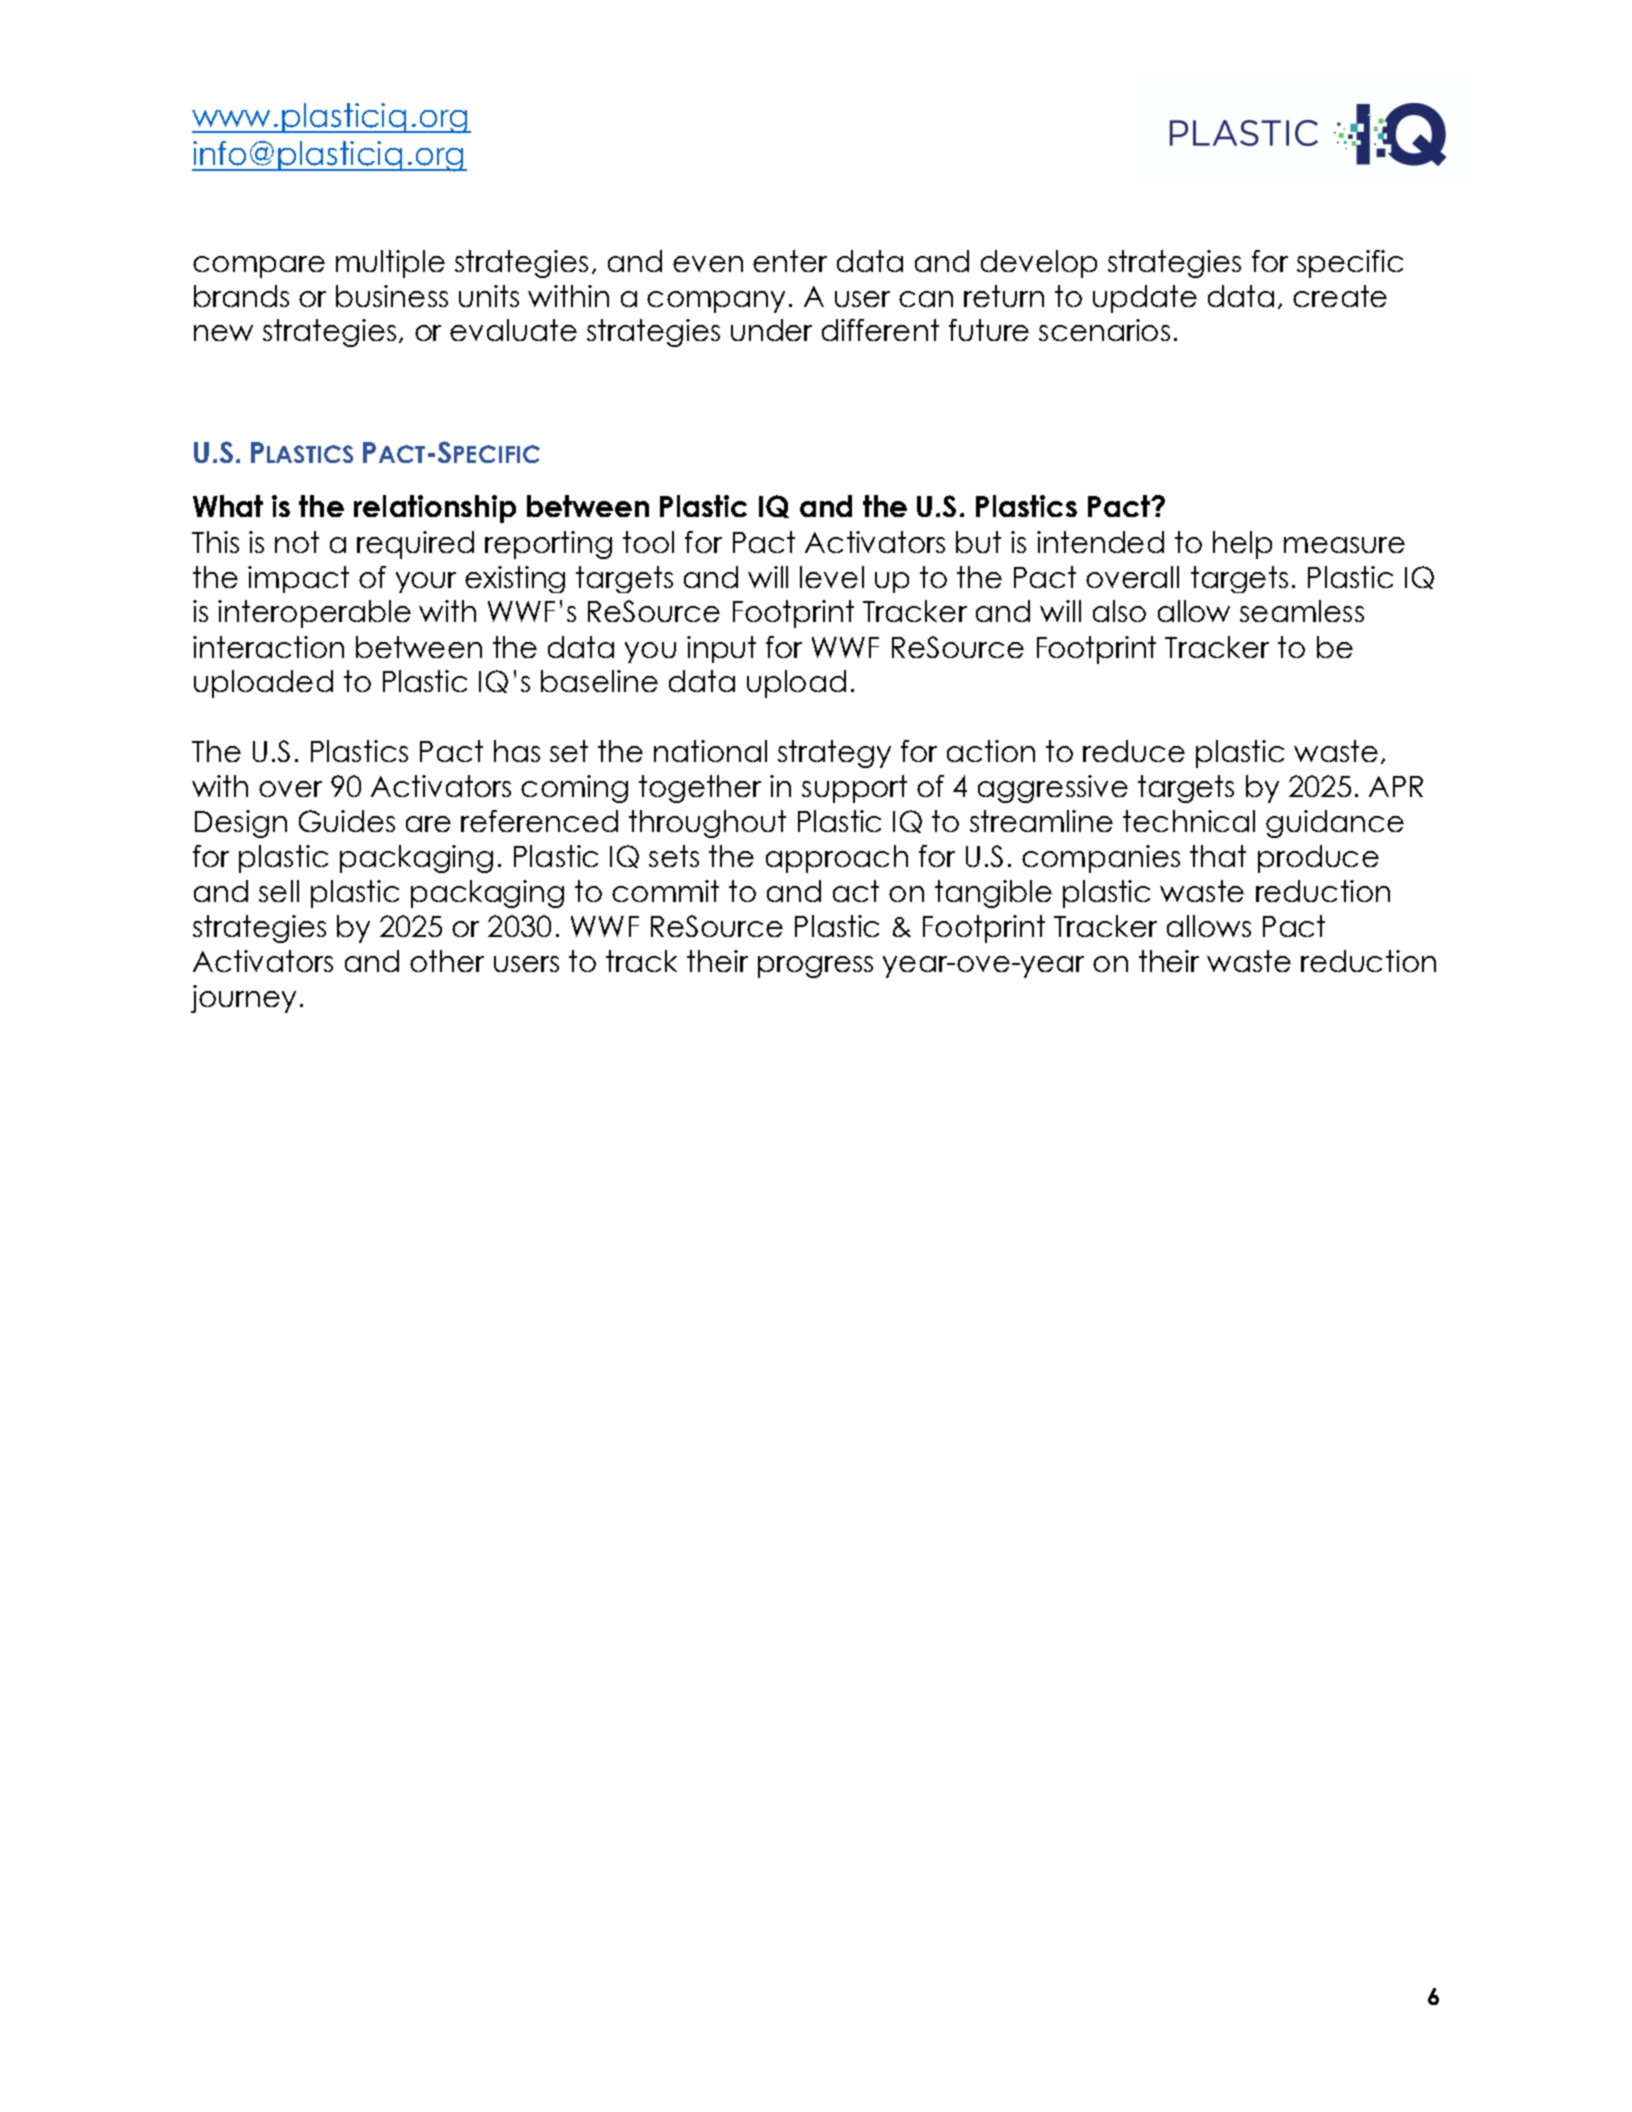  What do you see at coordinates (1340, 296) in the screenshot?
I see `create` at bounding box center [1340, 296].
